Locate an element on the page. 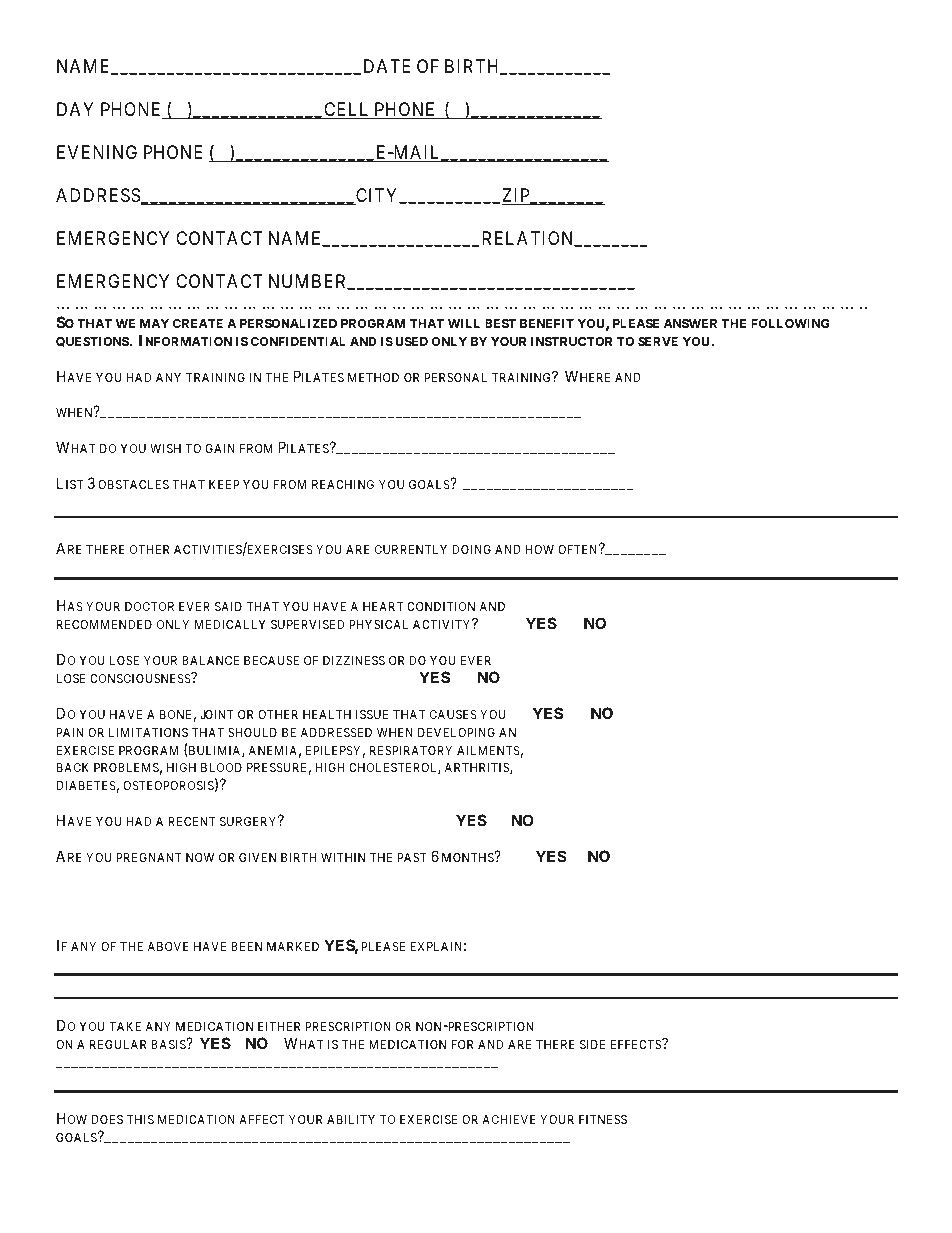 The height and width of the page is (1233, 952). WILL is located at coordinates (464, 323).
